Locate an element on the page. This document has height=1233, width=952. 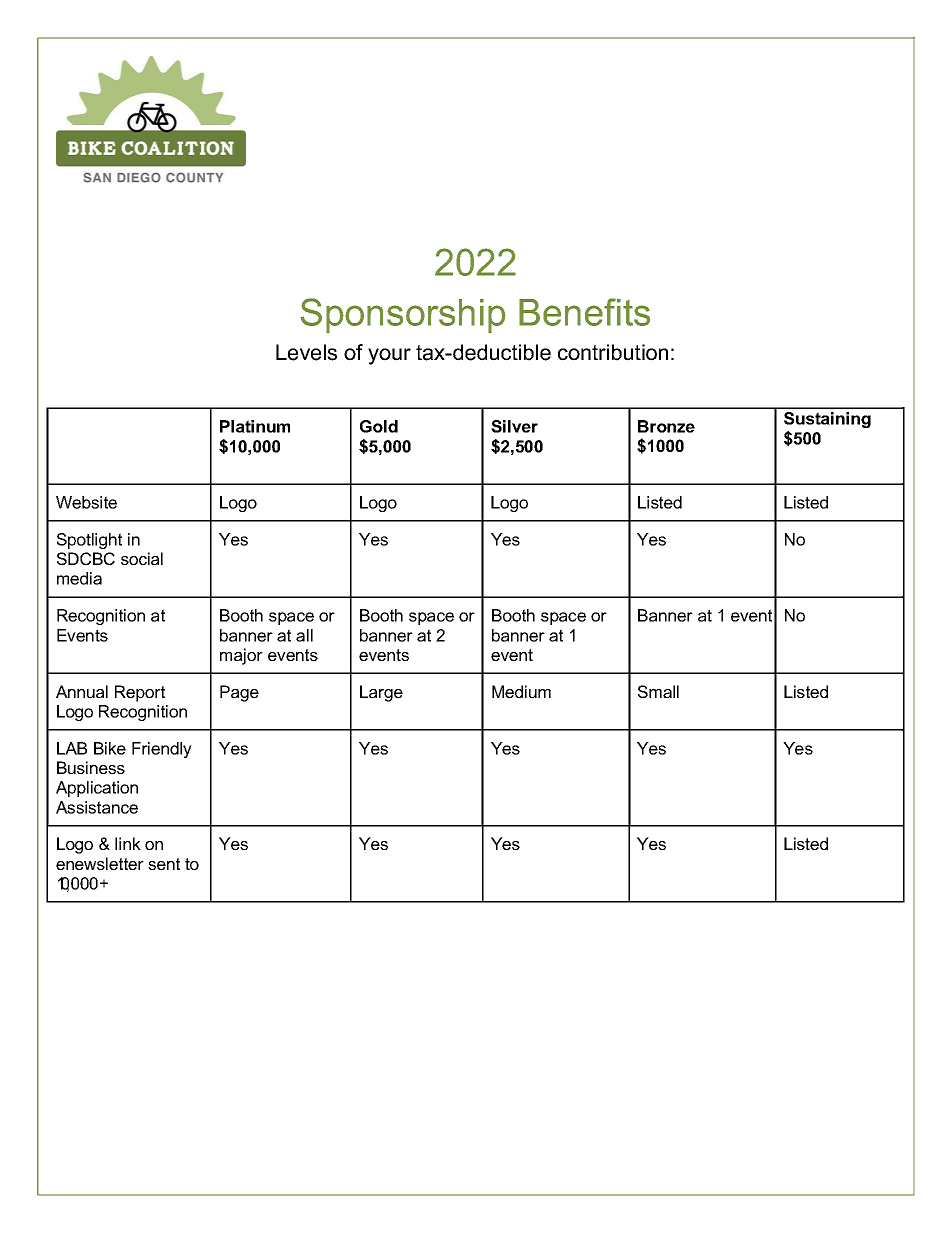
Large is located at coordinates (381, 693).
